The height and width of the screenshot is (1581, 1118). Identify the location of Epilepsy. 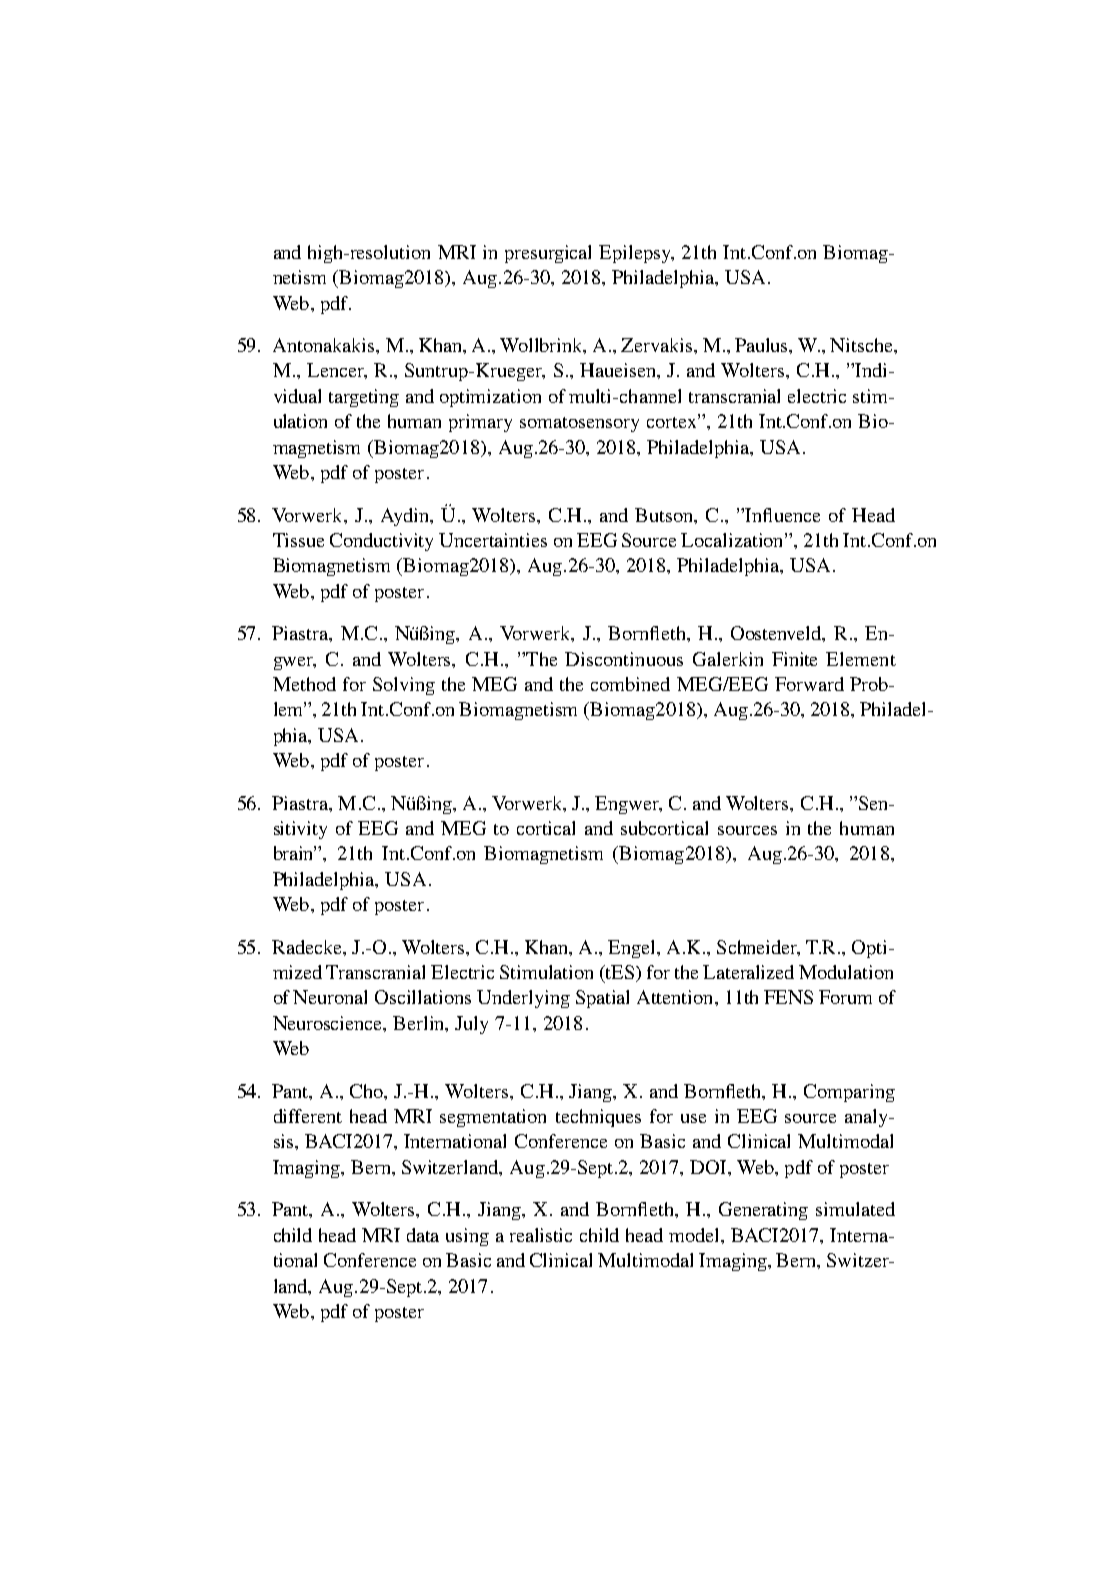
(636, 254).
